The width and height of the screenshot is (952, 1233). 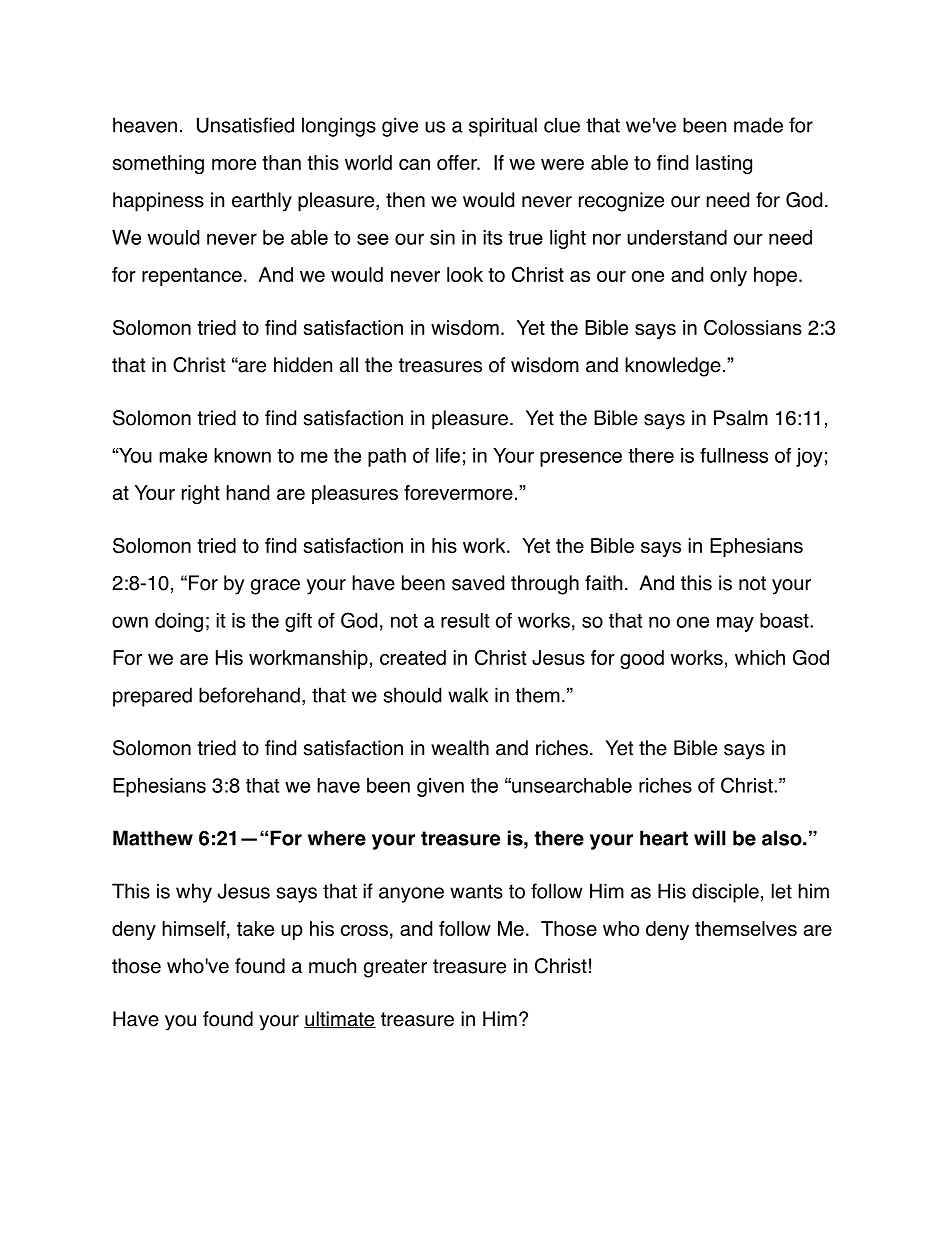 What do you see at coordinates (245, 125) in the screenshot?
I see `Unsatisfied` at bounding box center [245, 125].
